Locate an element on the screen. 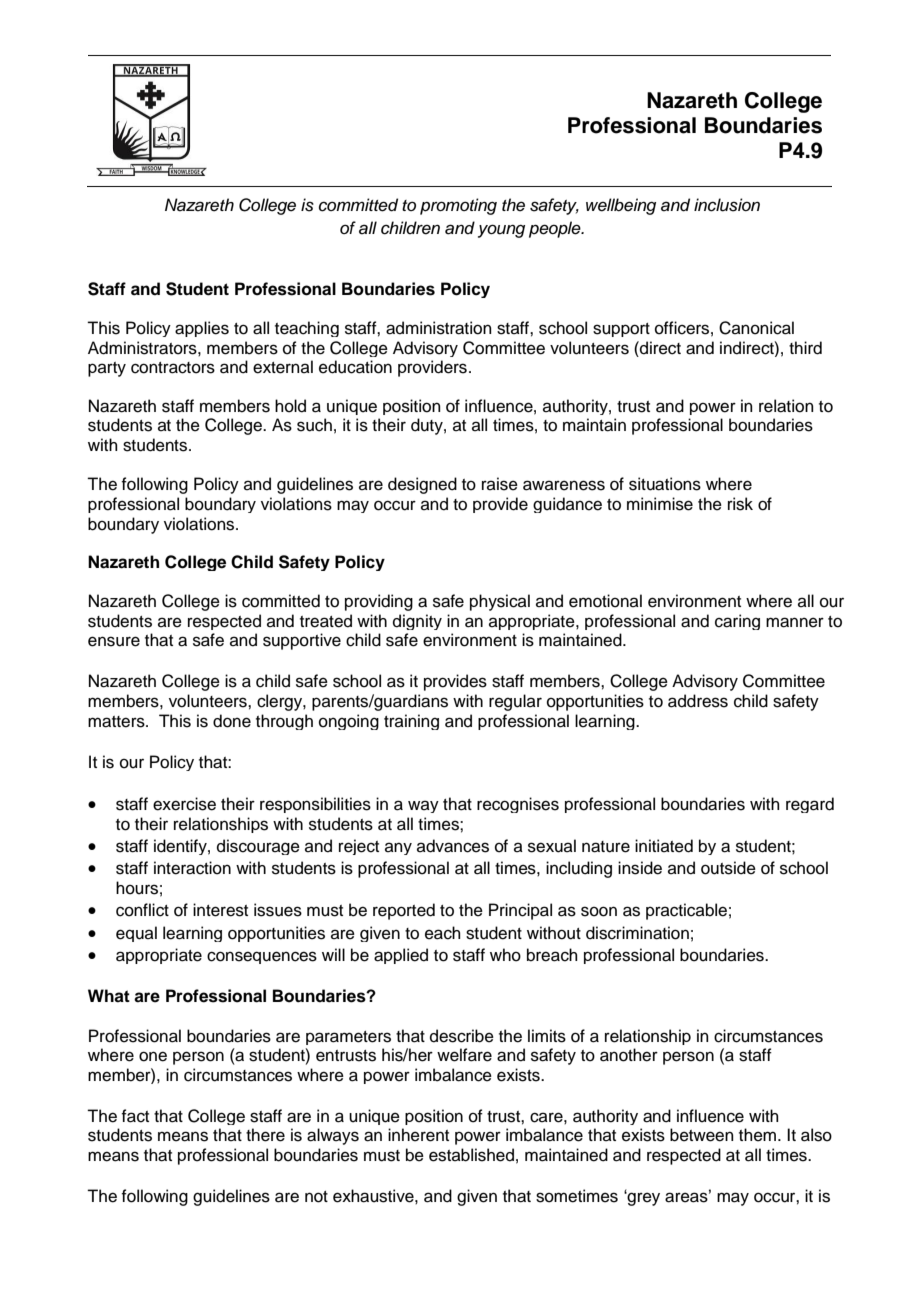 The width and height of the screenshot is (924, 1308). regard is located at coordinates (810, 805).
